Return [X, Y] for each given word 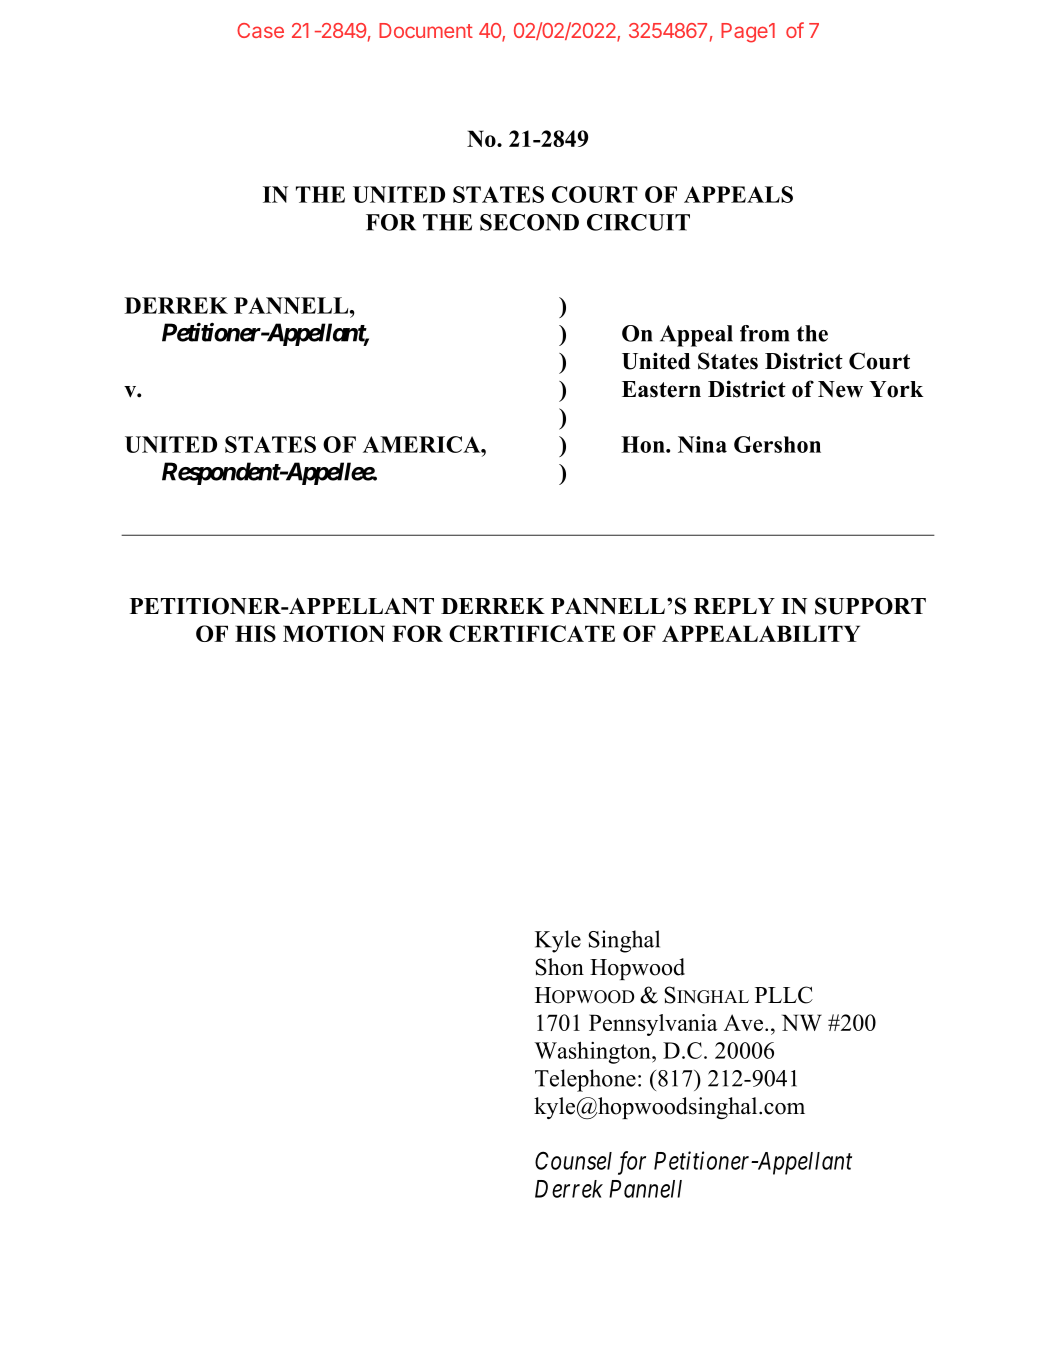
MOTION [334, 633]
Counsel [573, 1160]
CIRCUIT [638, 222]
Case [260, 30]
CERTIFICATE [532, 633]
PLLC [784, 995]
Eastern [661, 389]
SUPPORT [870, 606]
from [764, 333]
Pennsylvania [653, 1025]
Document [426, 30]
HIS [255, 633]
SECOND [529, 222]
